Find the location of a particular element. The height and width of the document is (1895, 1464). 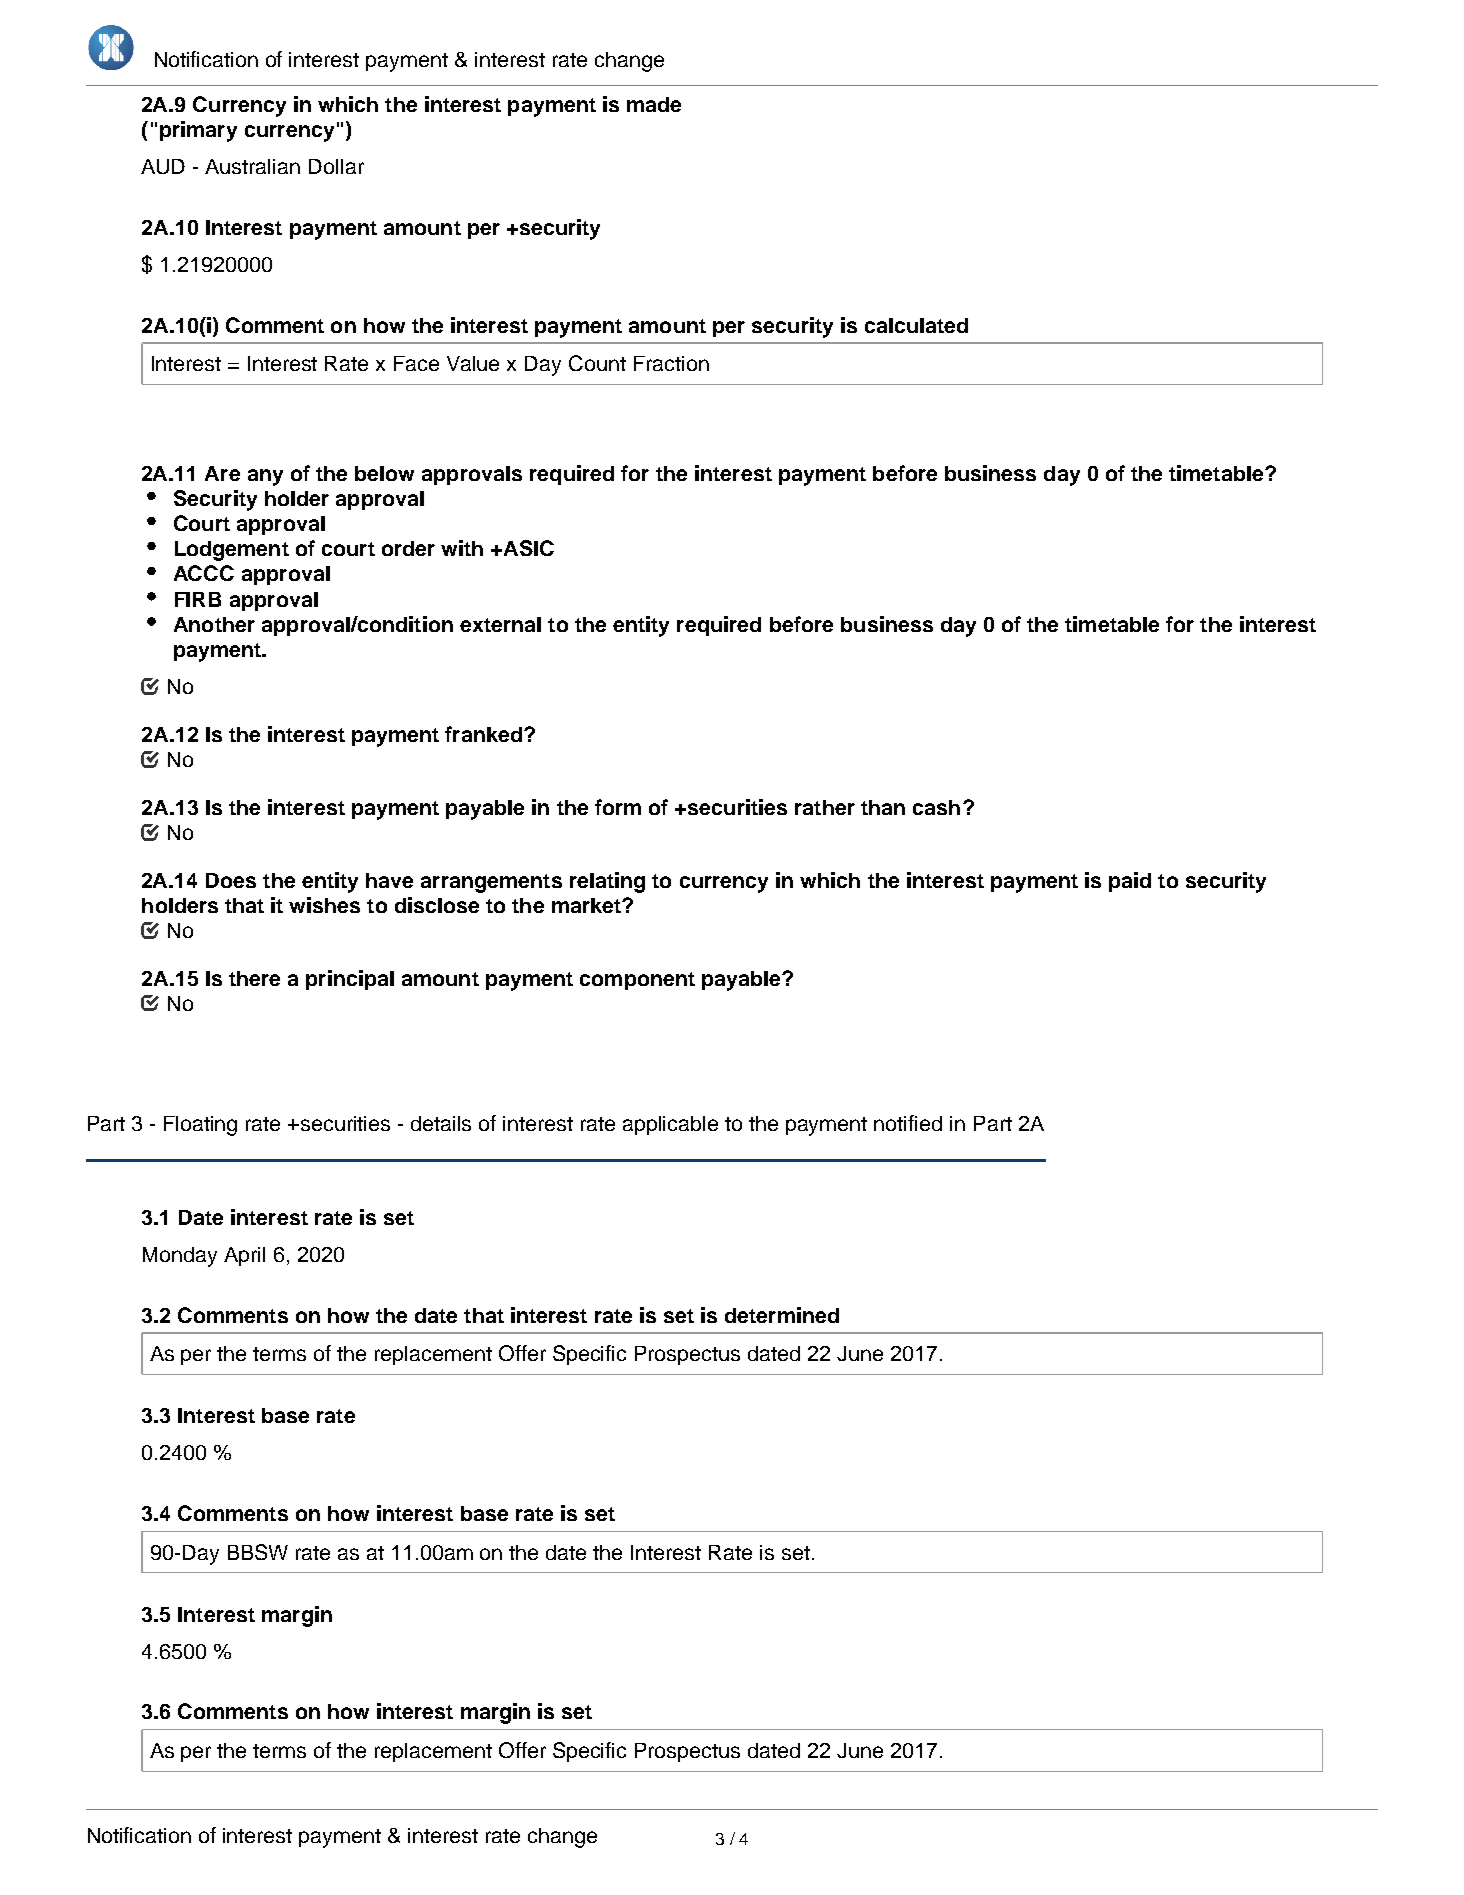

April is located at coordinates (244, 1256).
